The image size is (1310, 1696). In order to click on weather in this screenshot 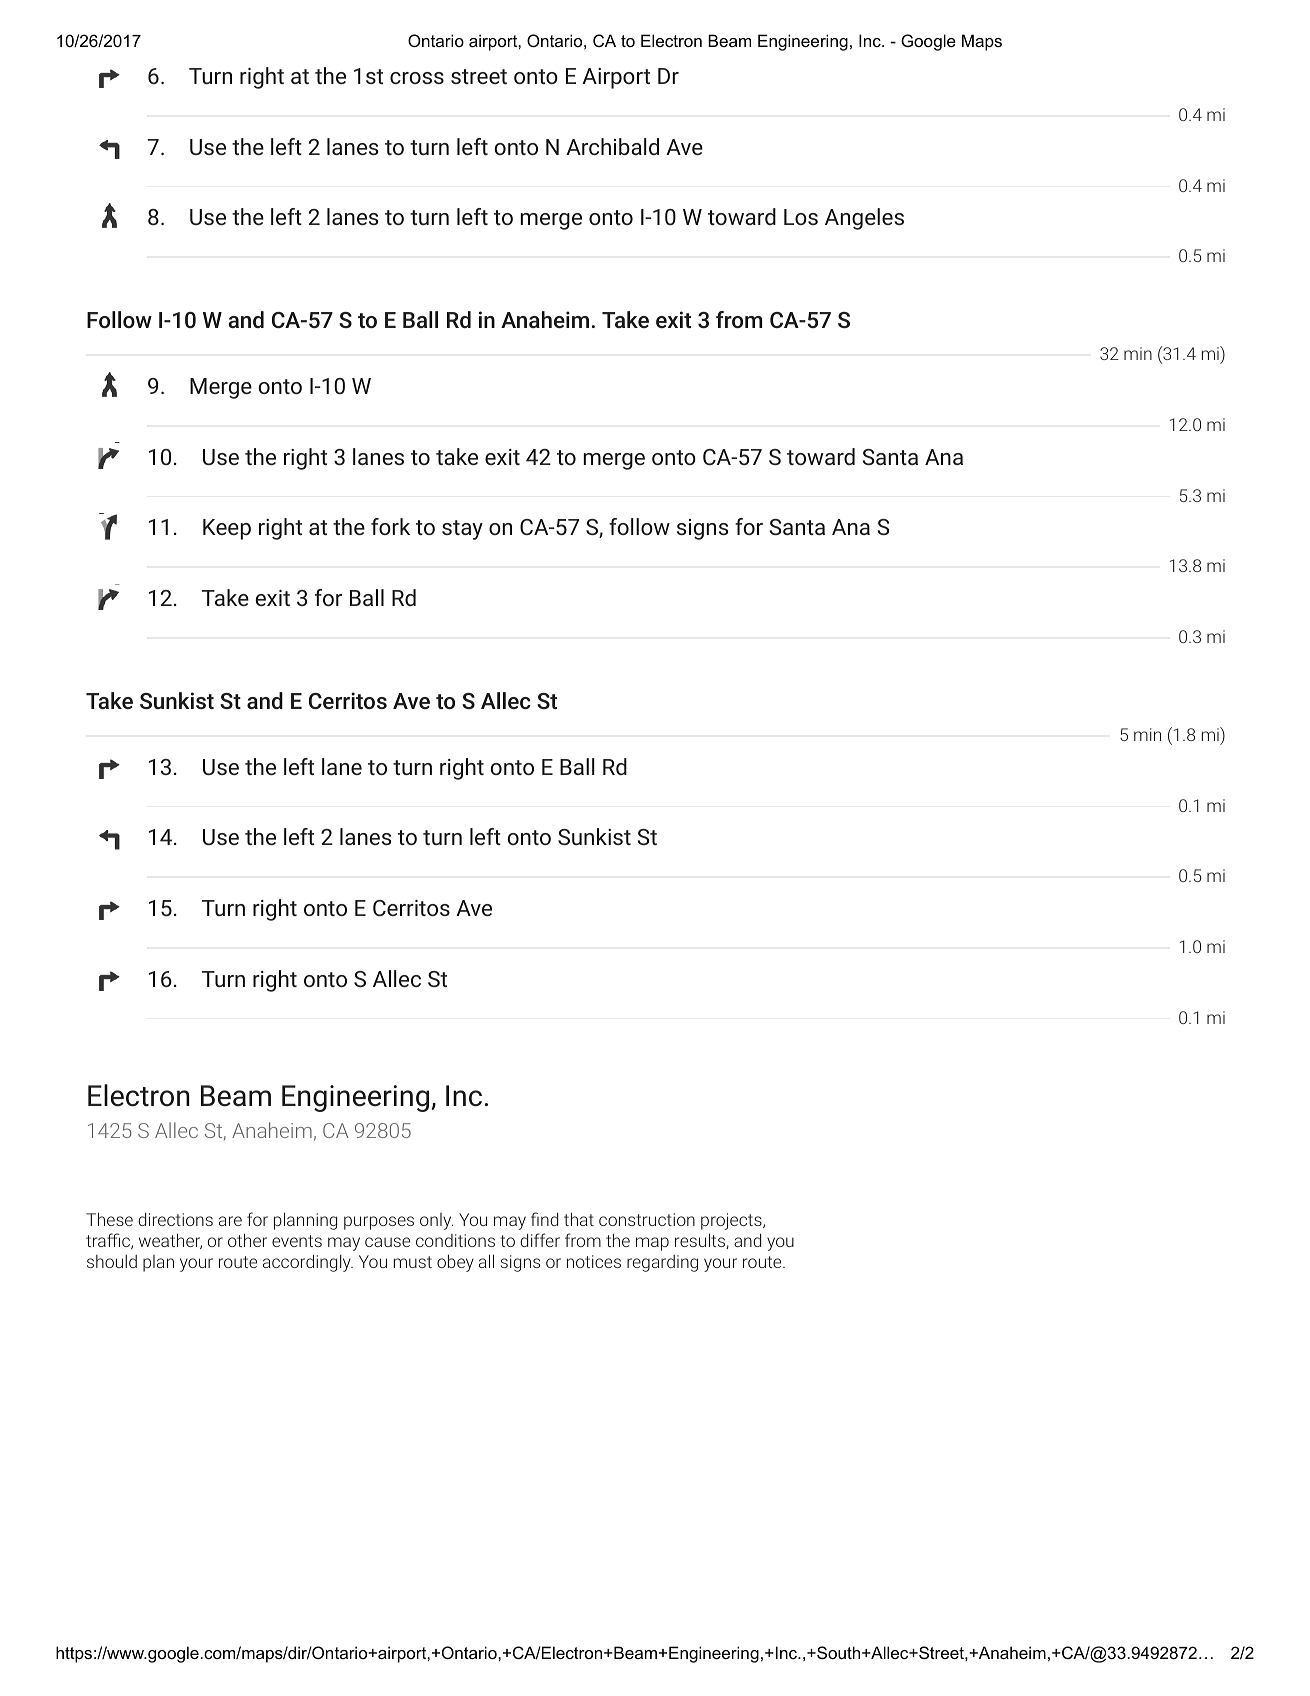, I will do `click(170, 1241)`.
